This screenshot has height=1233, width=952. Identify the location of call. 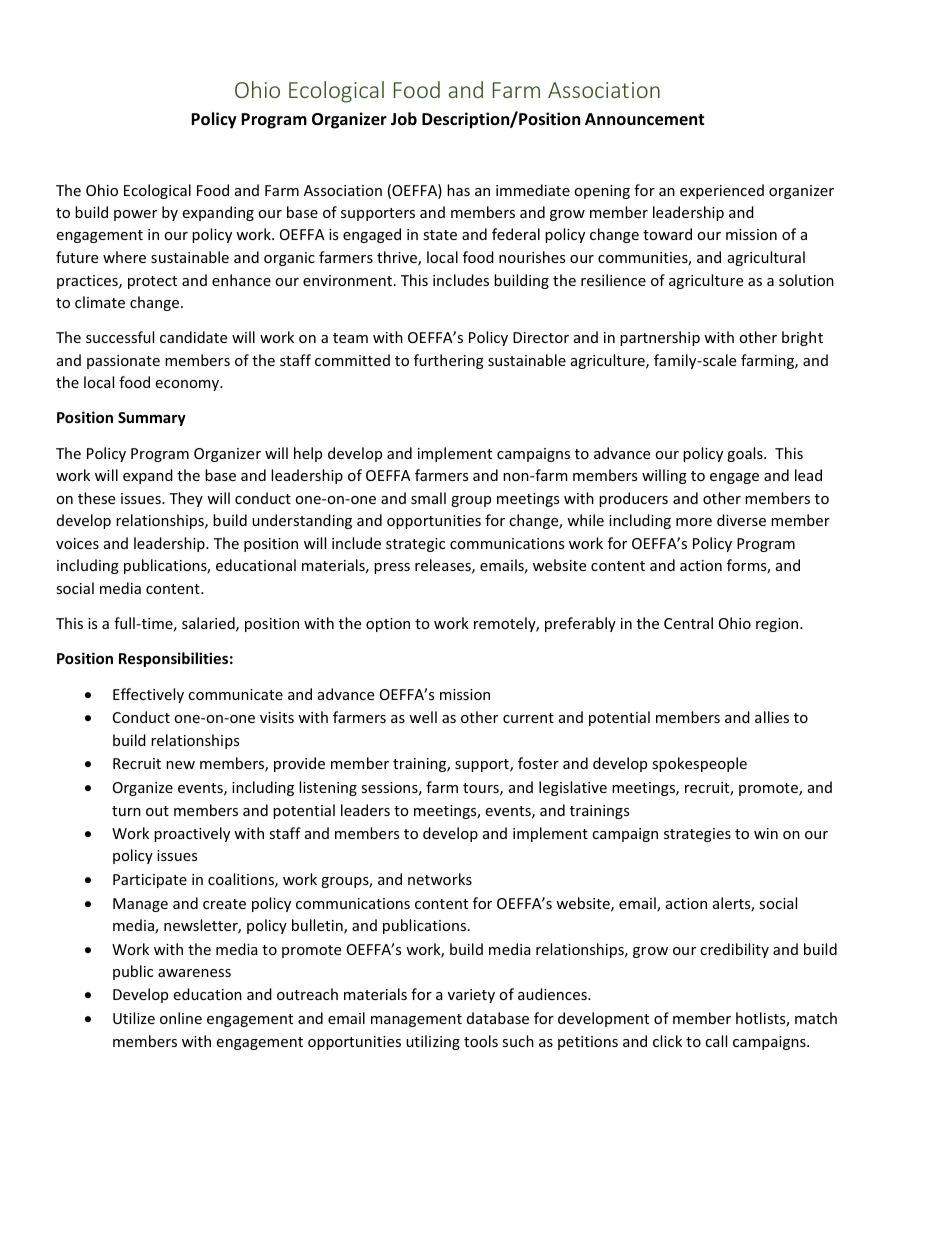
(716, 1041).
